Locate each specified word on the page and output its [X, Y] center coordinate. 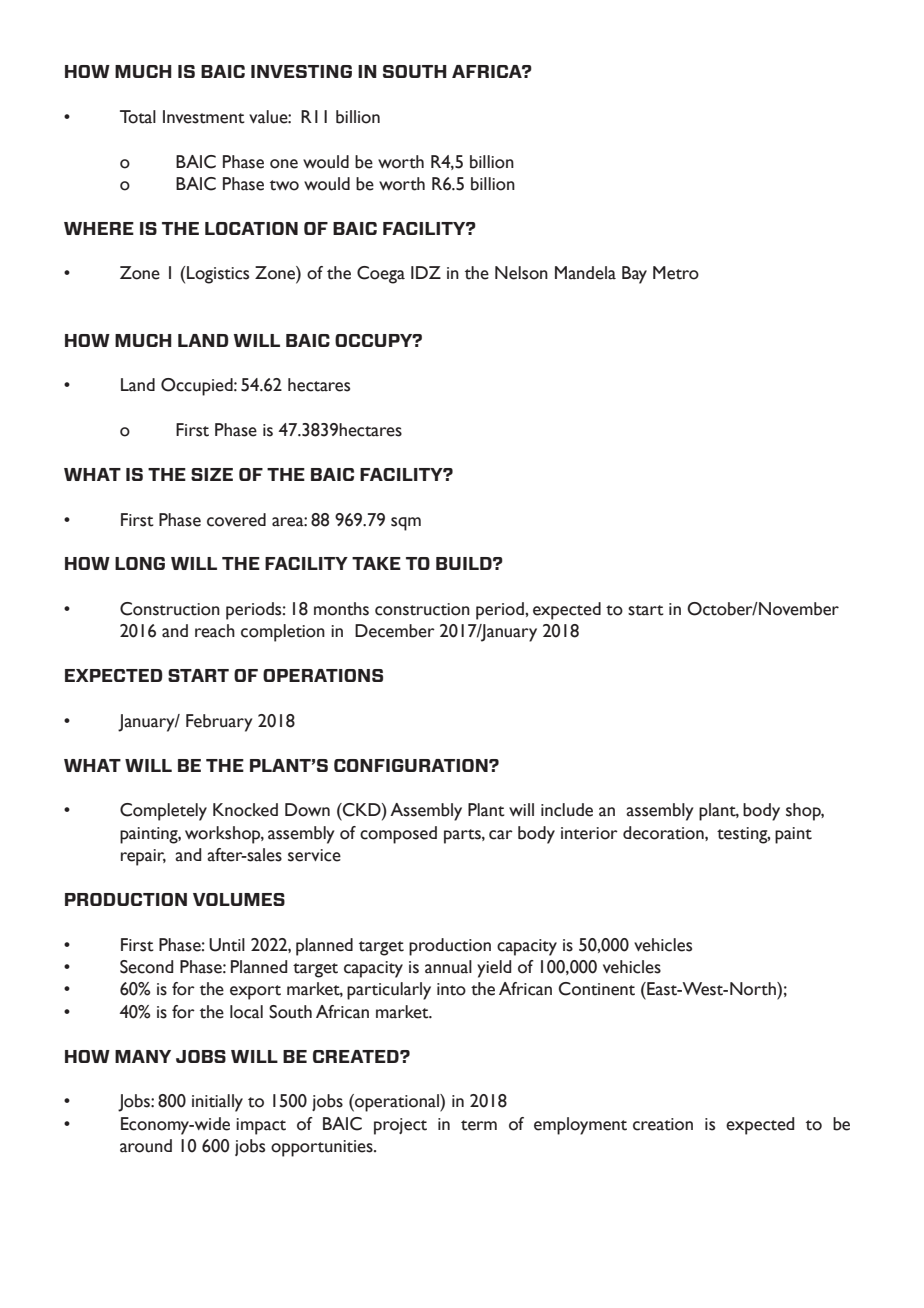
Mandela [585, 273]
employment [580, 1126]
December [395, 631]
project [400, 1126]
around [146, 1146]
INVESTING [301, 71]
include [567, 810]
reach [215, 631]
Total [138, 117]
